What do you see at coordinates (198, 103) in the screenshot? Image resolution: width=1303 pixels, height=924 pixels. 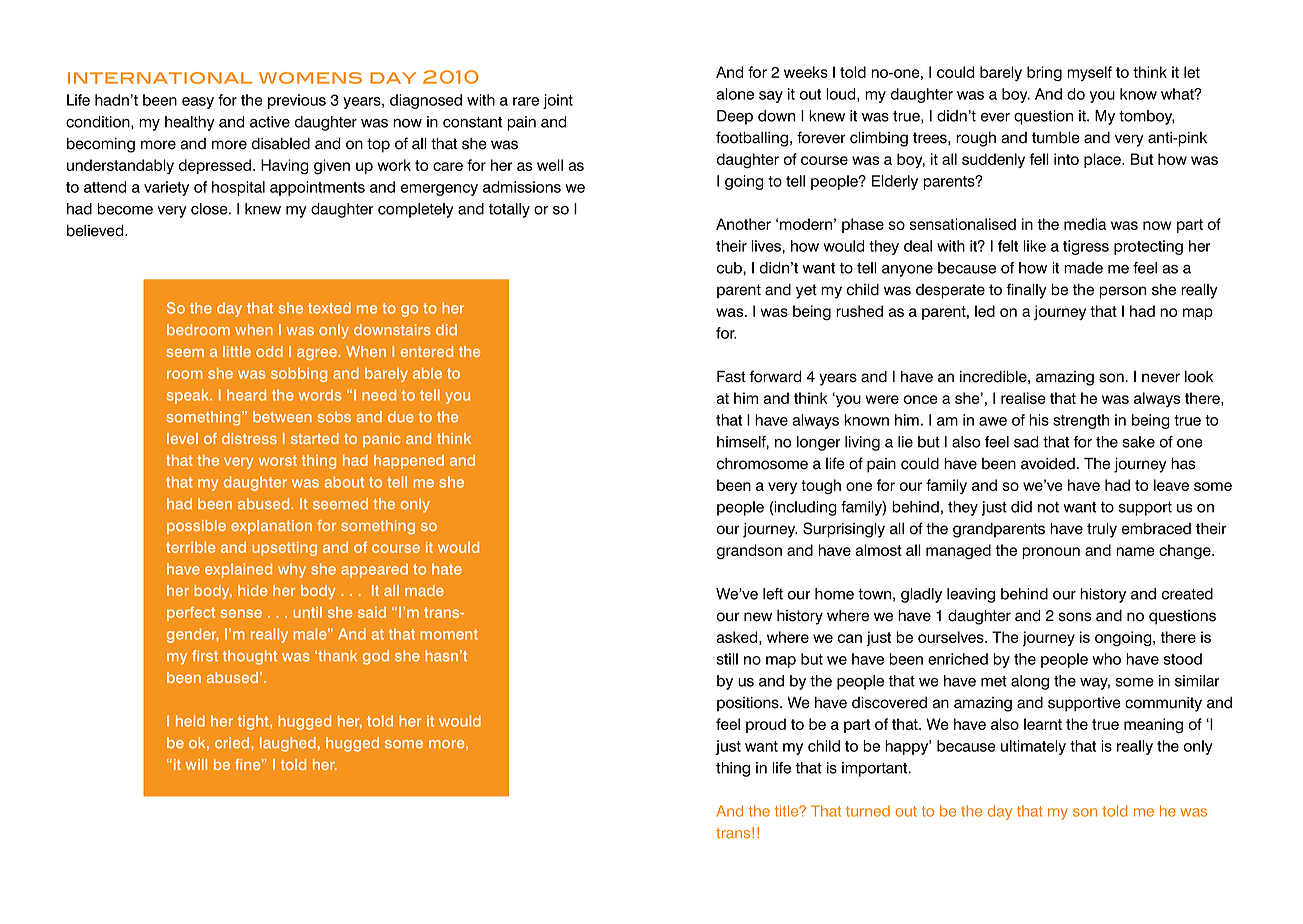 I see `easy` at bounding box center [198, 103].
